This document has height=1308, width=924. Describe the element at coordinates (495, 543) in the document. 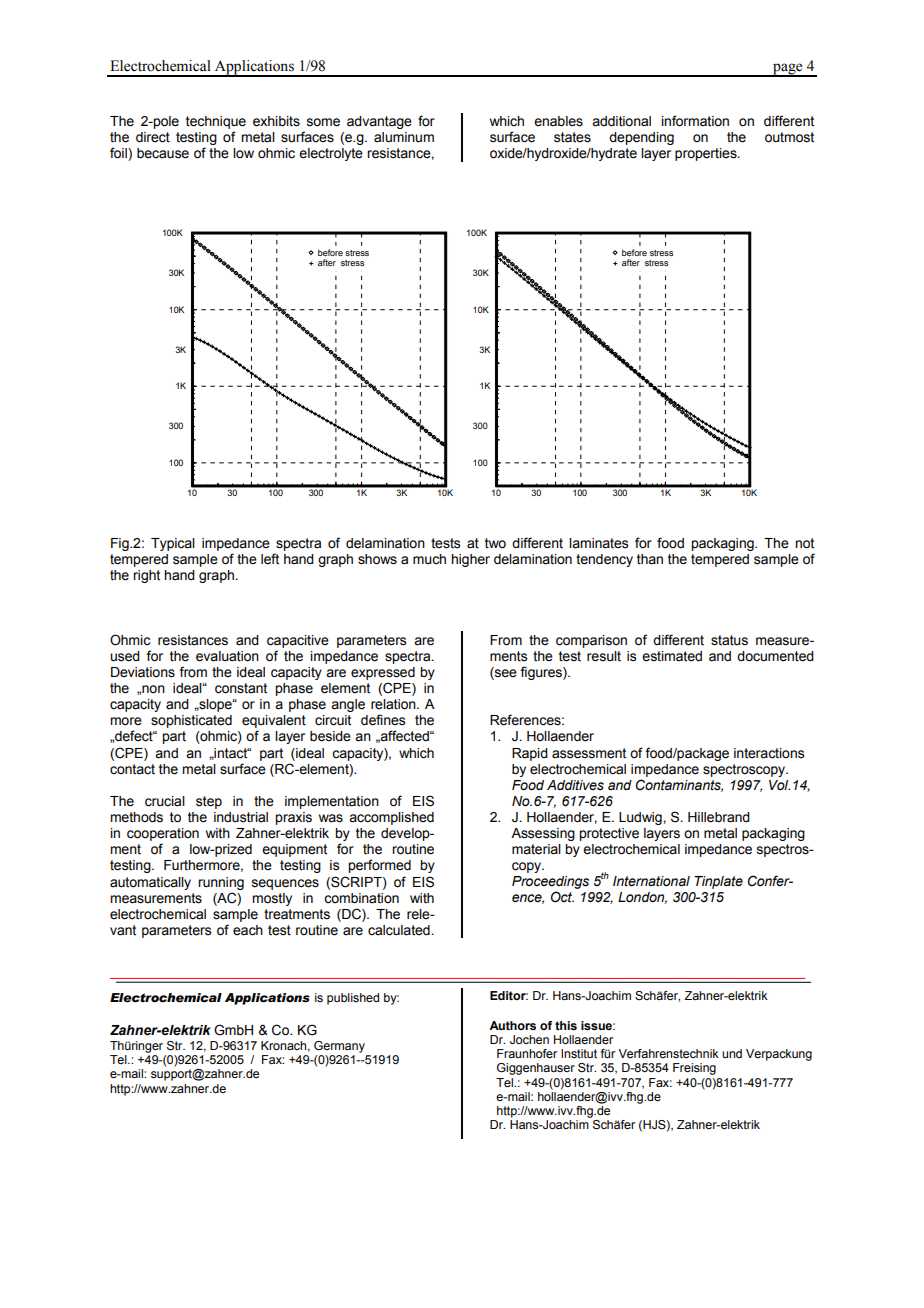

I see `two` at that location.
